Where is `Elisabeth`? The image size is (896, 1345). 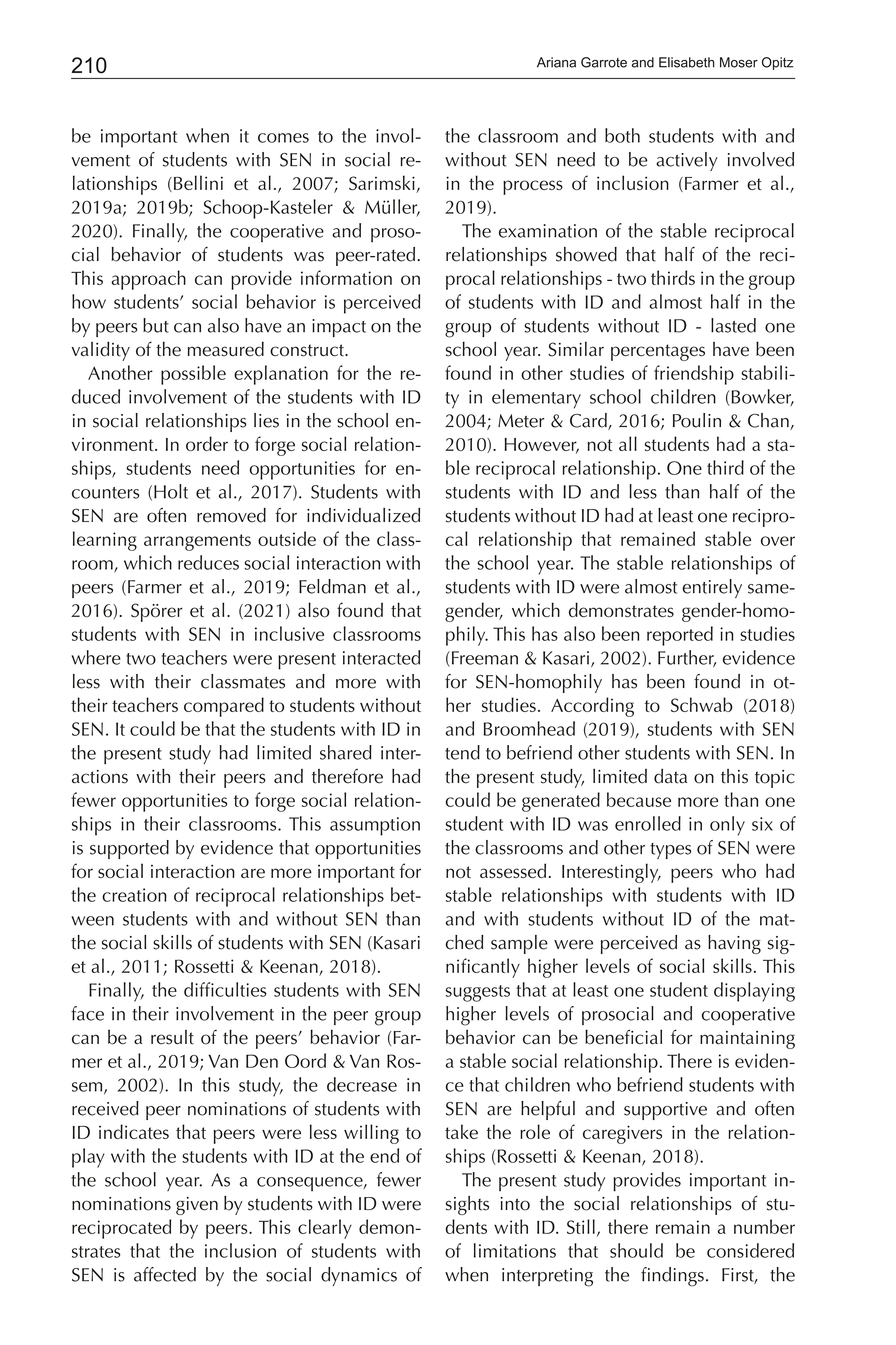
Elisabeth is located at coordinates (687, 62).
